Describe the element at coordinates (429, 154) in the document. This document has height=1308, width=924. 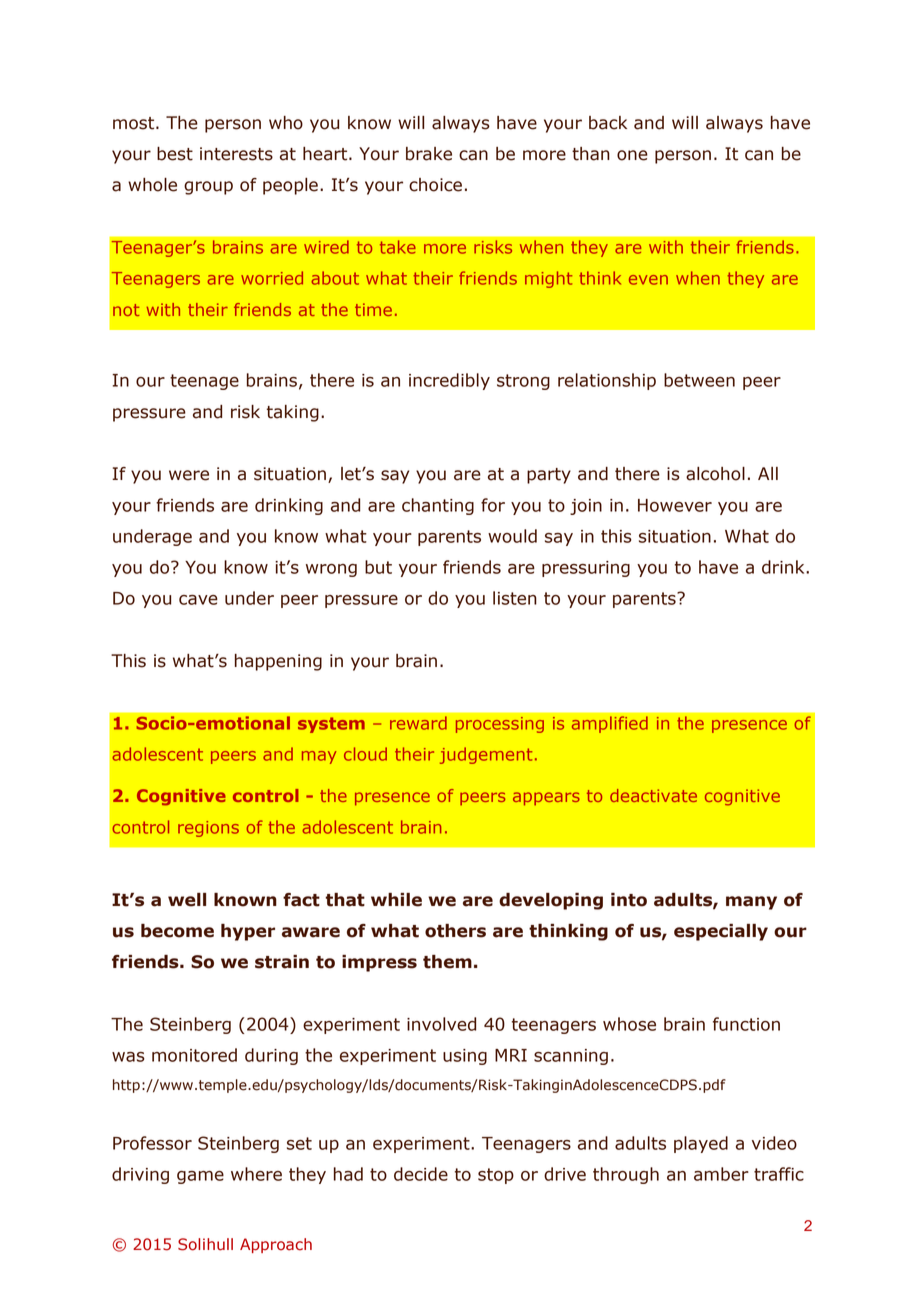
I see `brake` at that location.
